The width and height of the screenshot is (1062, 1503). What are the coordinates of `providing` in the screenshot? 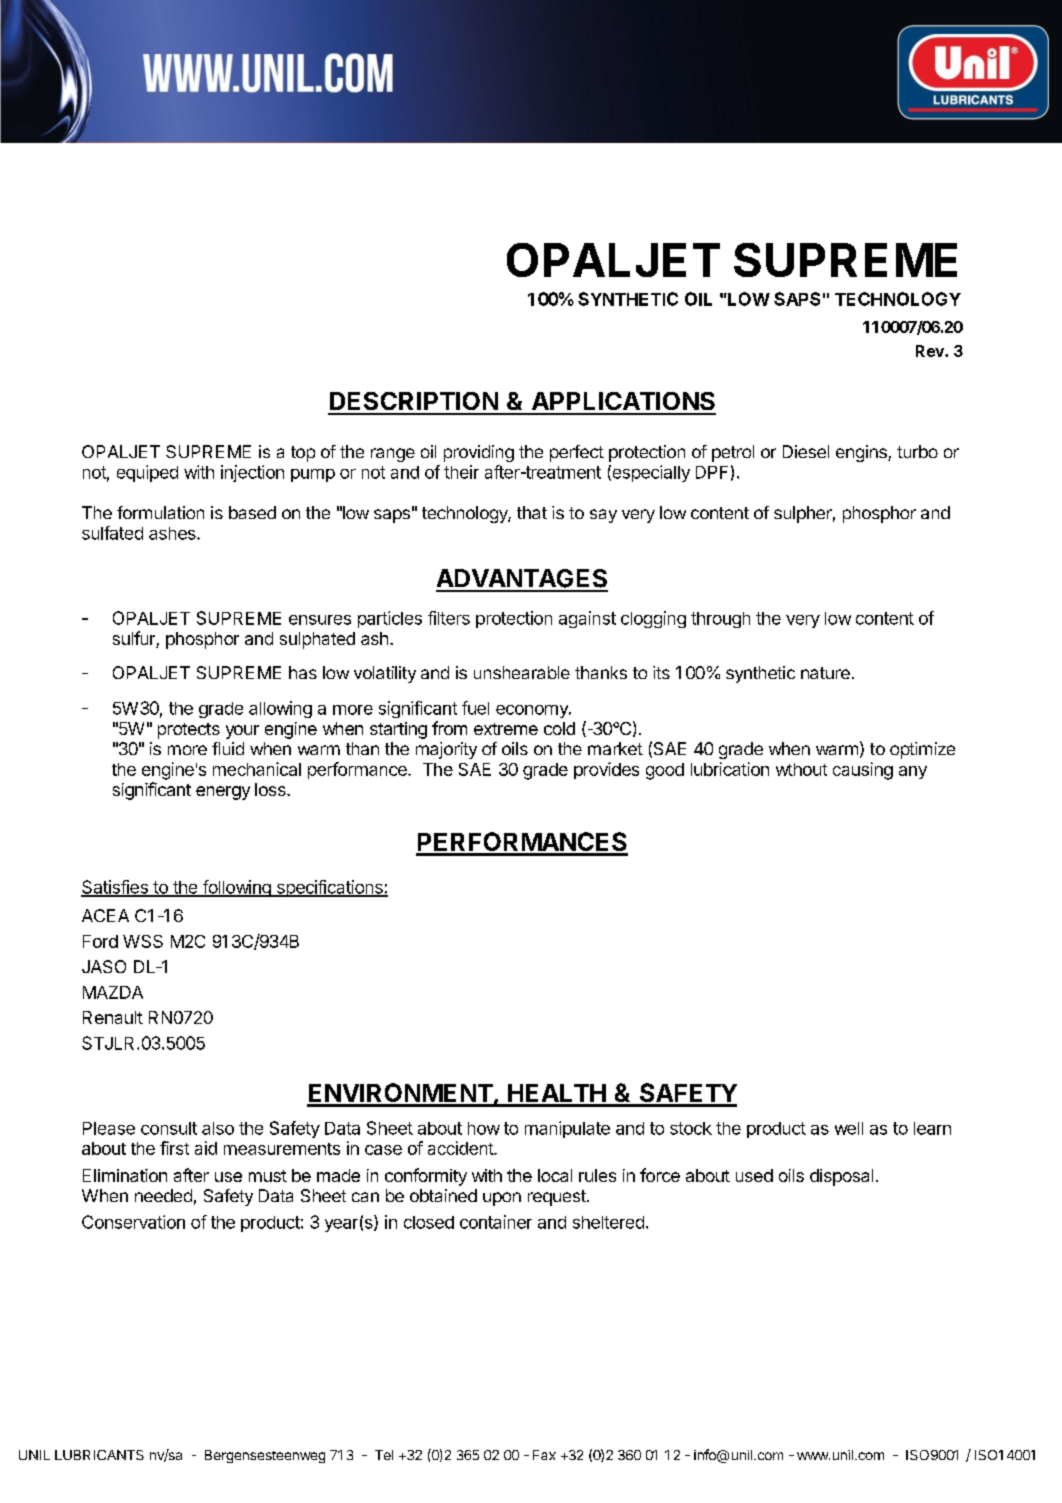 It's located at (479, 453).
